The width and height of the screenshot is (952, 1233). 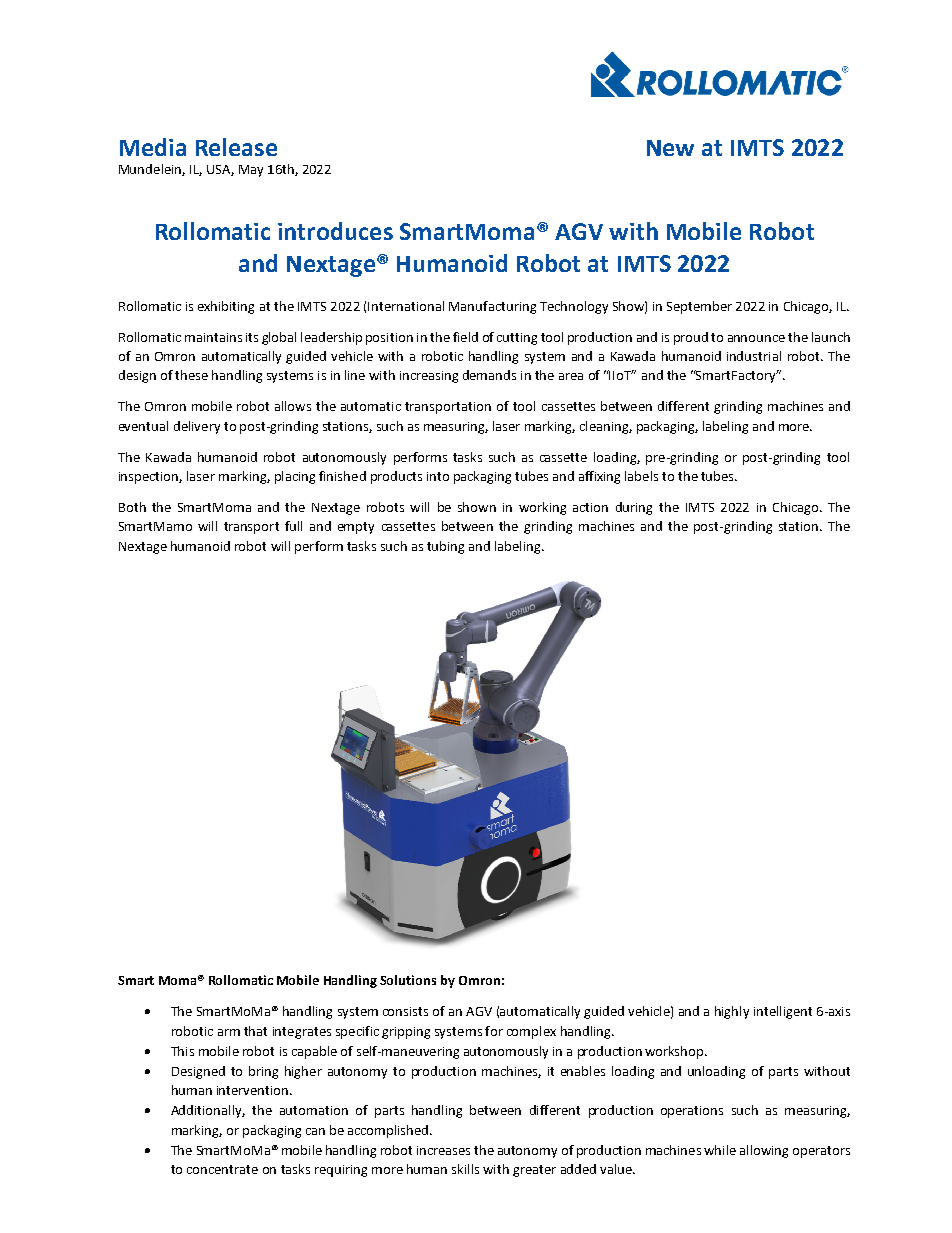 I want to click on tubing, so click(x=445, y=547).
